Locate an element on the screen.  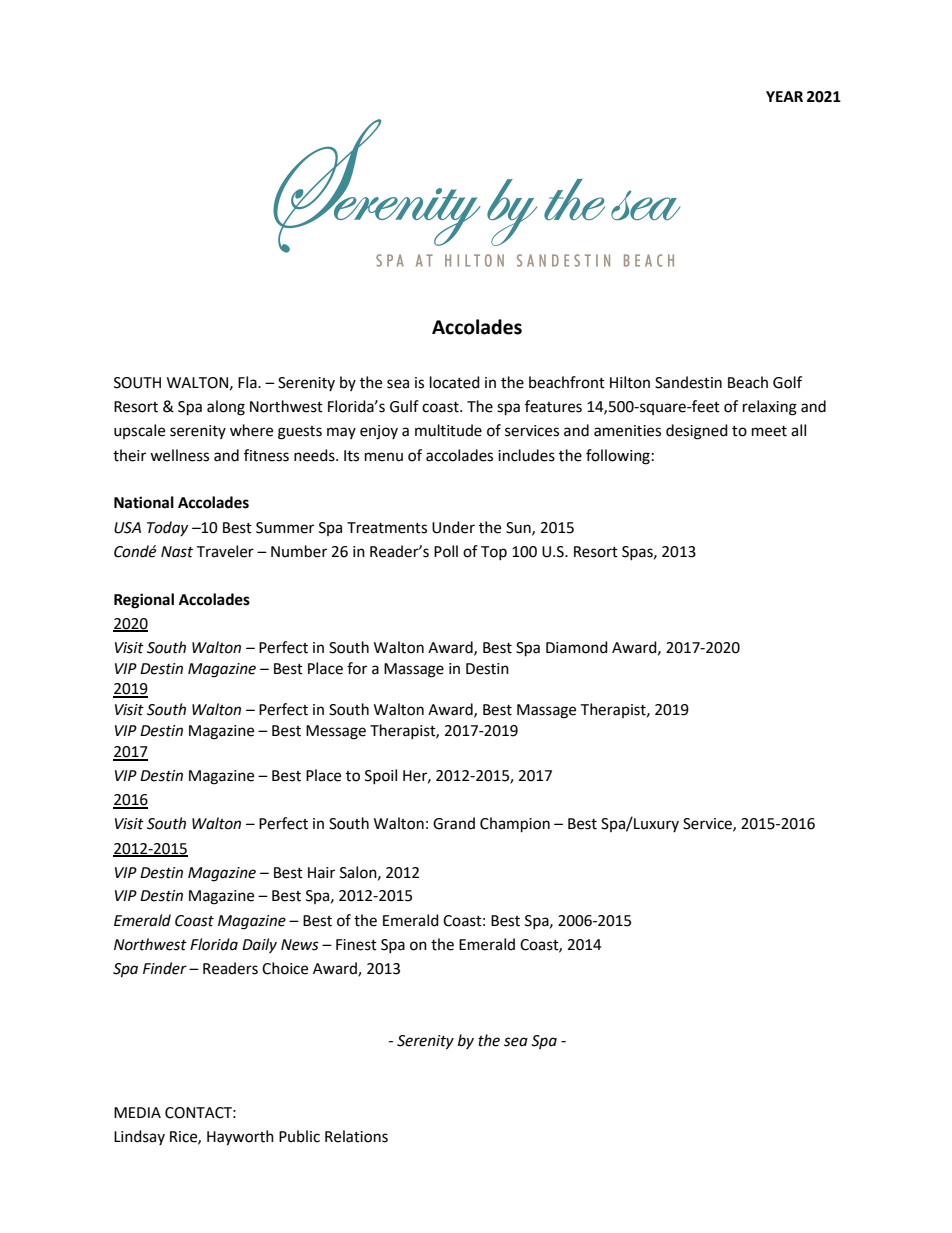
Fla is located at coordinates (248, 382).
